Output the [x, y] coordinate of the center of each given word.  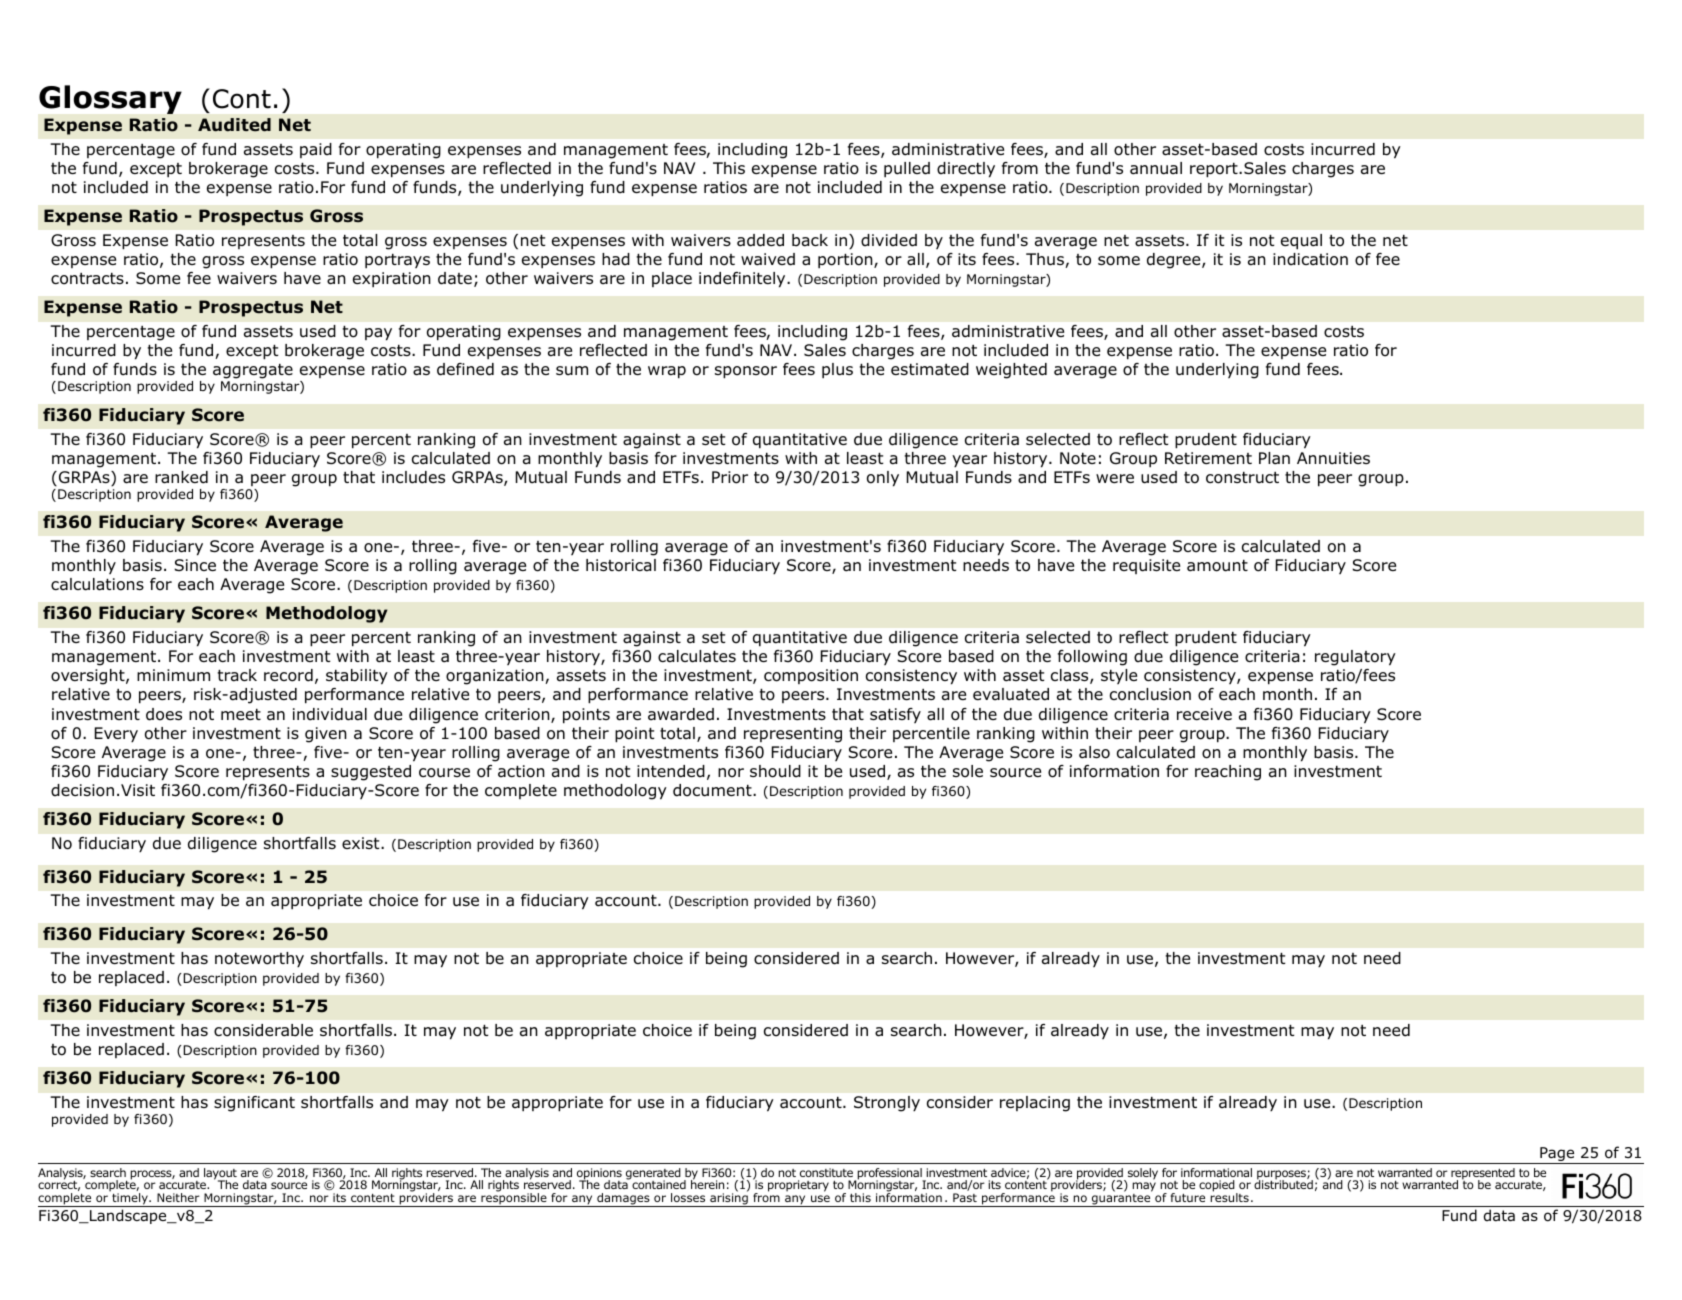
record [288, 675]
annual [1156, 168]
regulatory [1355, 658]
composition [811, 676]
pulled [907, 169]
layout [220, 1175]
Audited [234, 125]
